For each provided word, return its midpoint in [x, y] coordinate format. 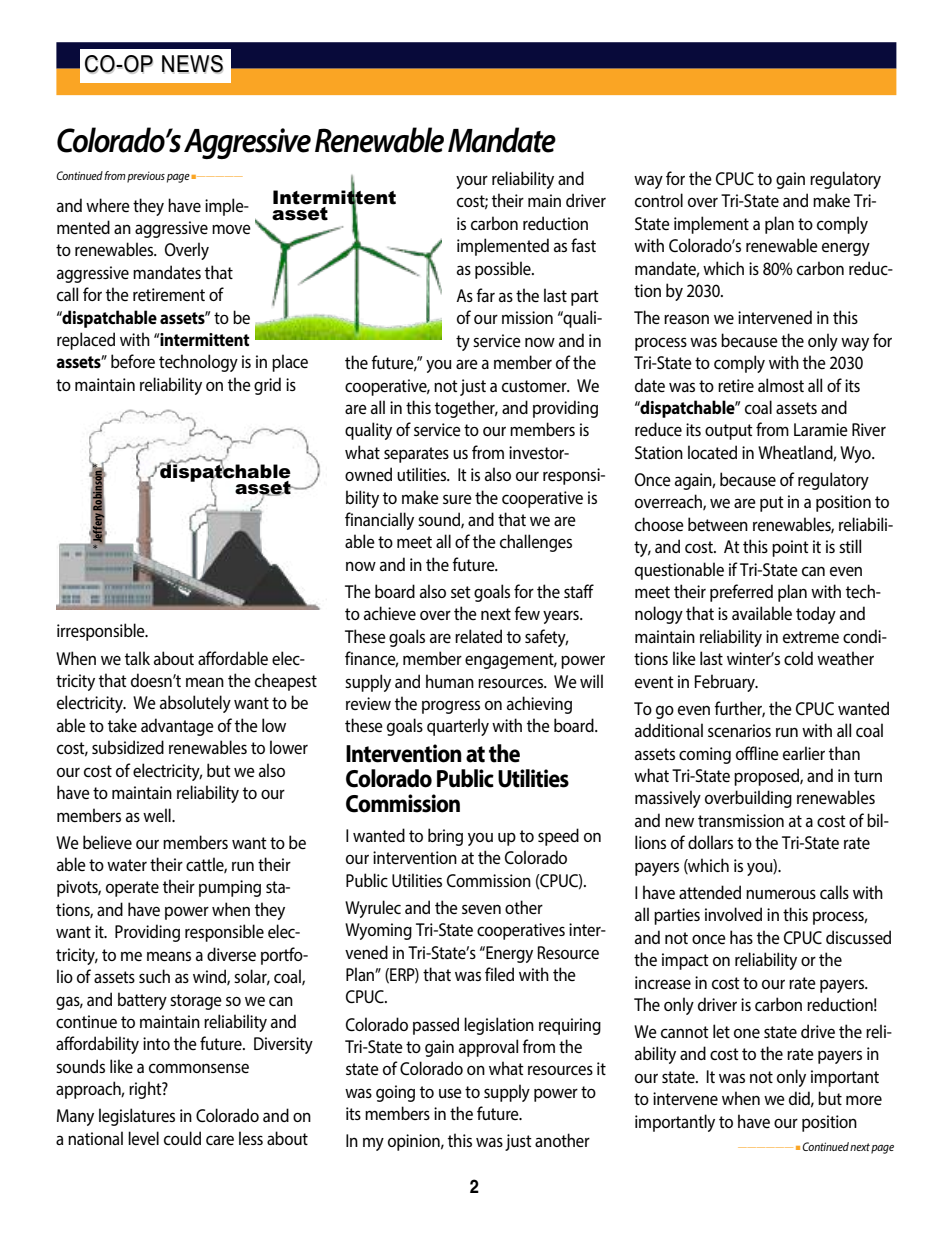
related [478, 636]
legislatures [137, 1117]
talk [137, 658]
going [395, 1093]
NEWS [192, 64]
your [472, 182]
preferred [741, 593]
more [864, 1100]
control [659, 200]
